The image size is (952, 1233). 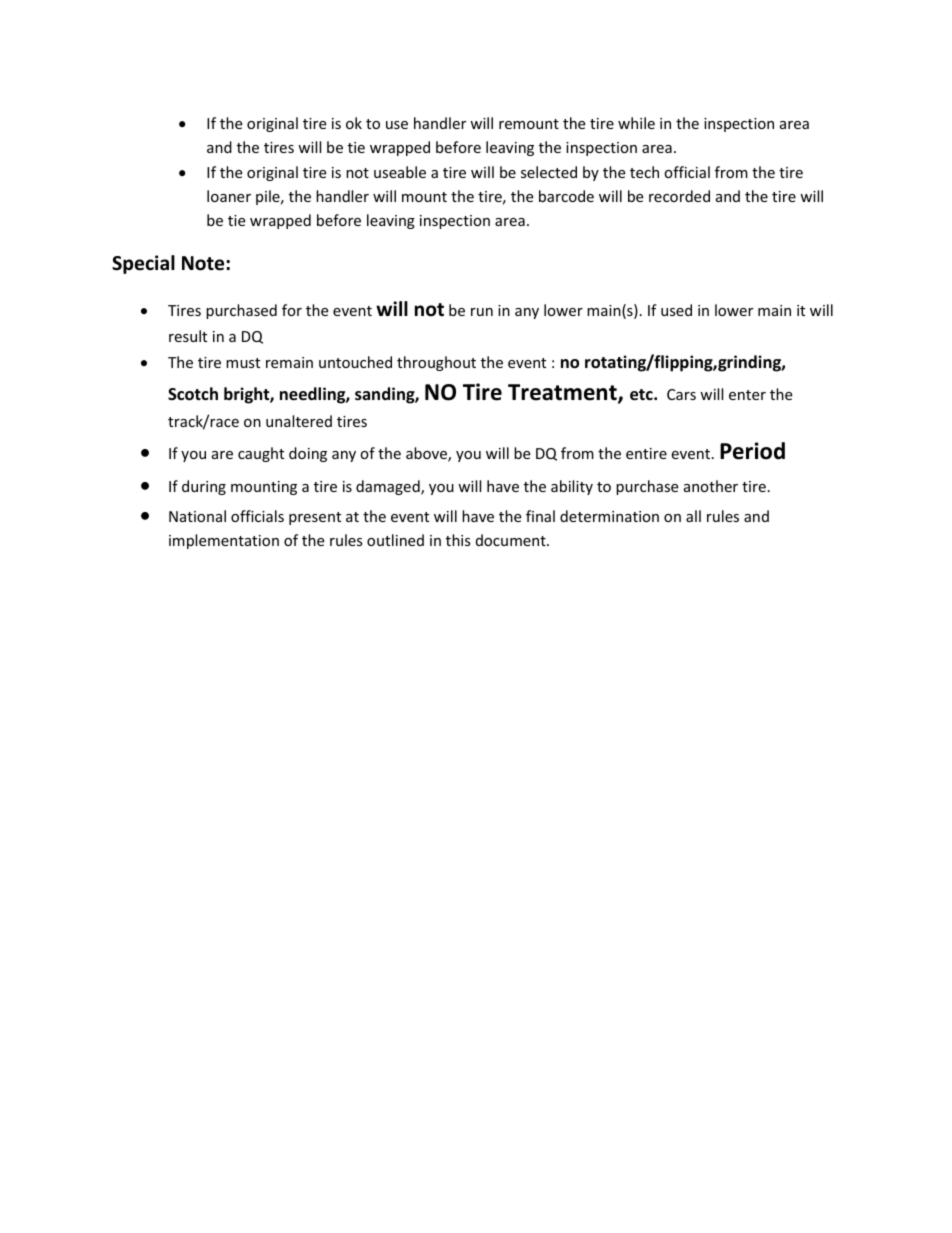 I want to click on throughout, so click(x=436, y=363).
